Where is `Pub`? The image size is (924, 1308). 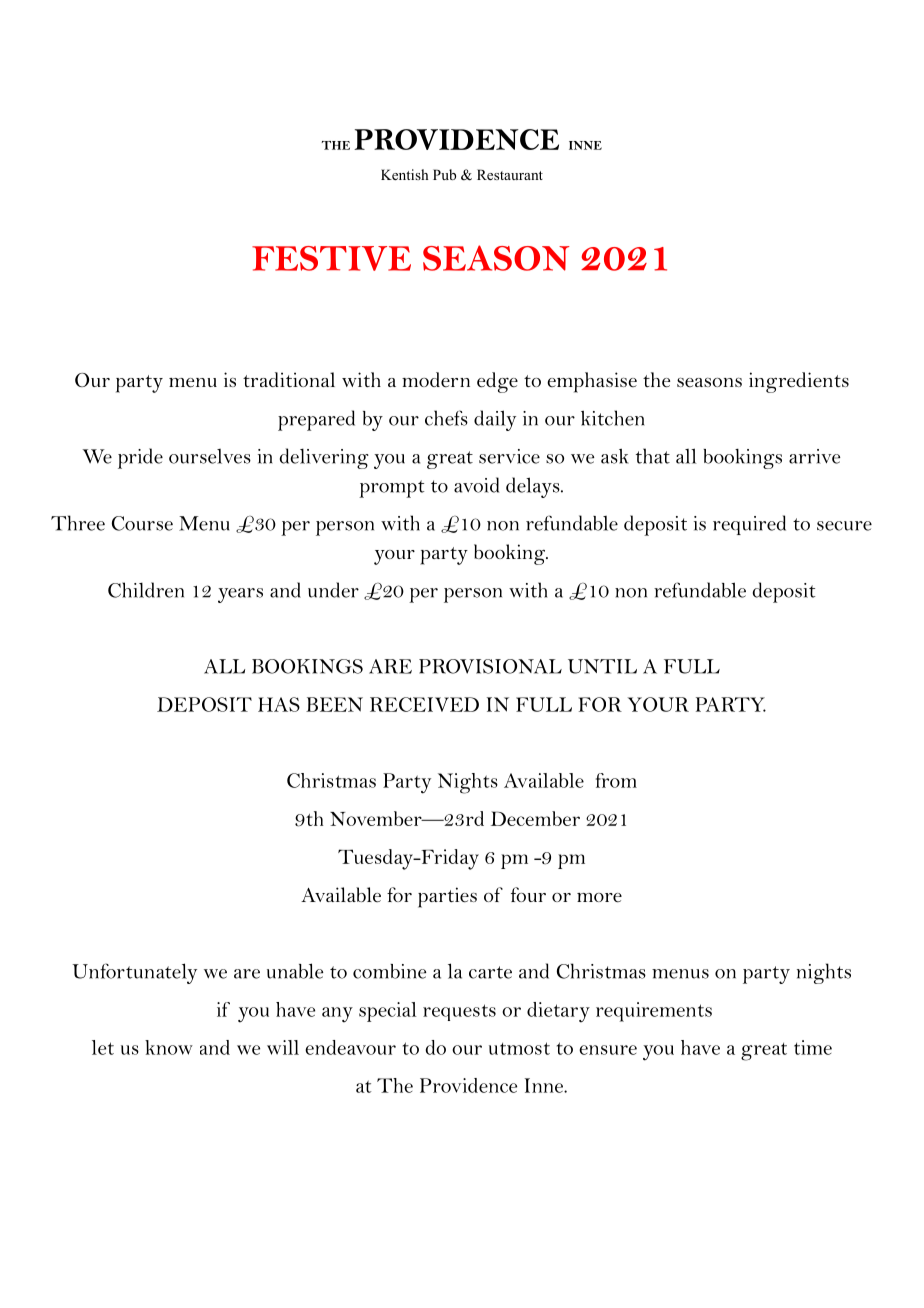
Pub is located at coordinates (444, 174).
